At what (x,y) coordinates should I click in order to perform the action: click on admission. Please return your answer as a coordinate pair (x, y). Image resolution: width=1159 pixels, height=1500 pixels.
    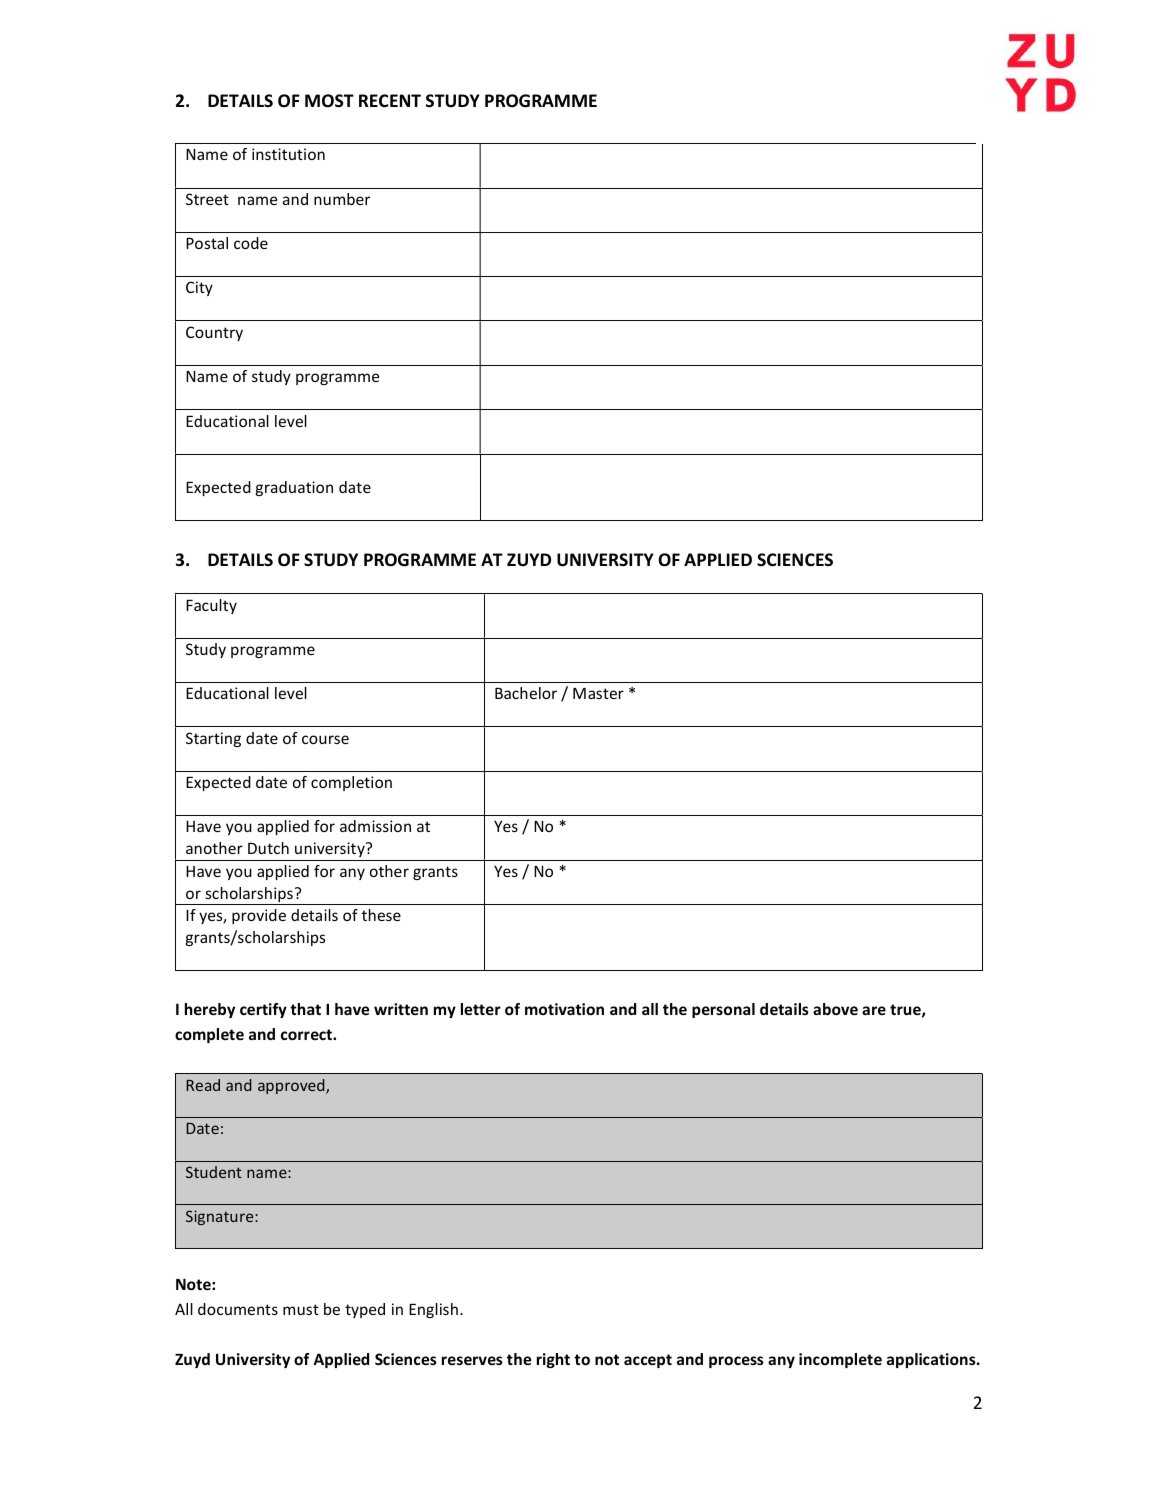
    Looking at the image, I should click on (375, 826).
